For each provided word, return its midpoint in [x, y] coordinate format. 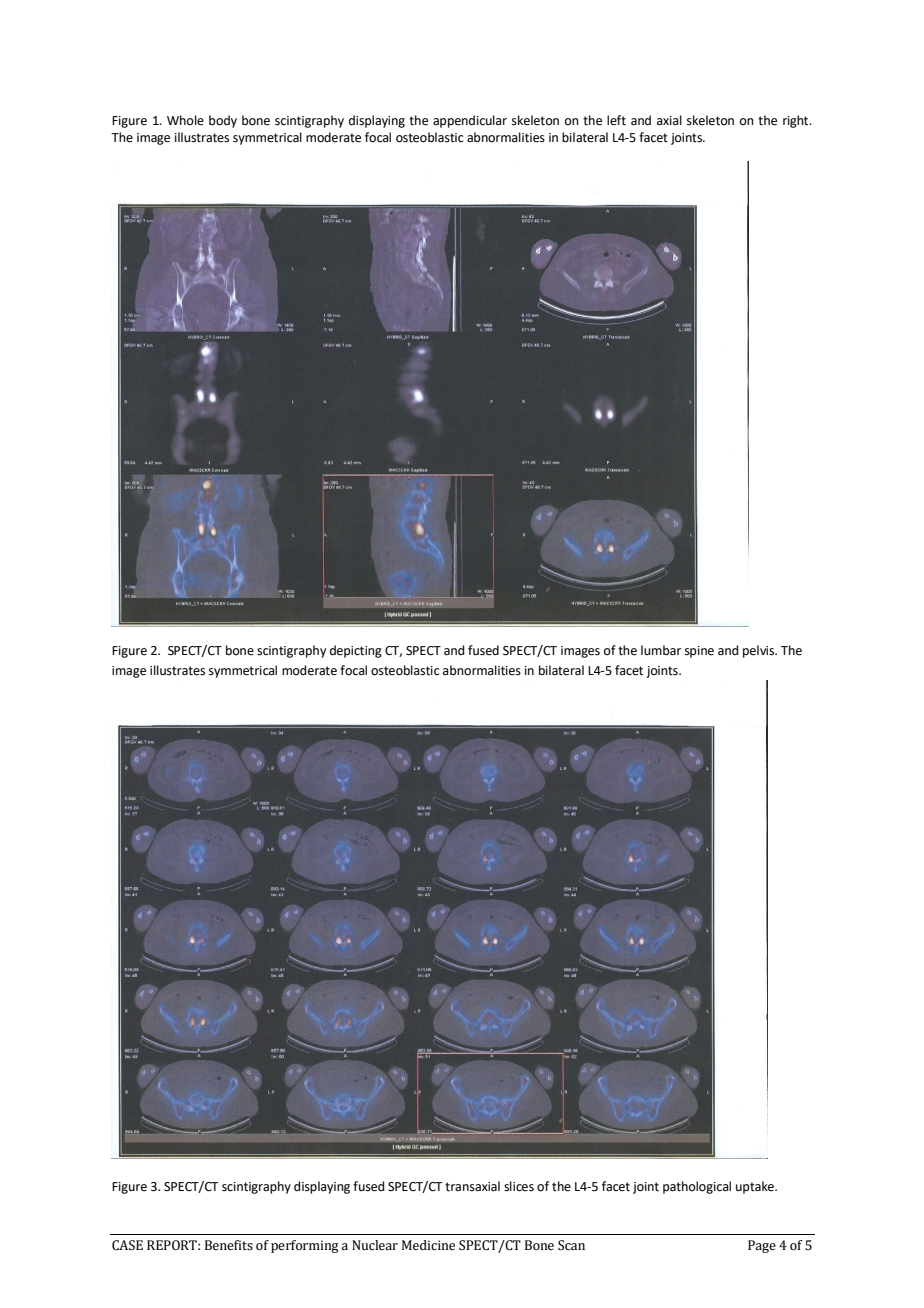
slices [519, 1186]
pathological [697, 1187]
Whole [185, 120]
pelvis [760, 651]
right [797, 121]
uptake [756, 1187]
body [223, 121]
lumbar [661, 650]
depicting [356, 651]
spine [699, 652]
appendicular [470, 121]
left [616, 120]
